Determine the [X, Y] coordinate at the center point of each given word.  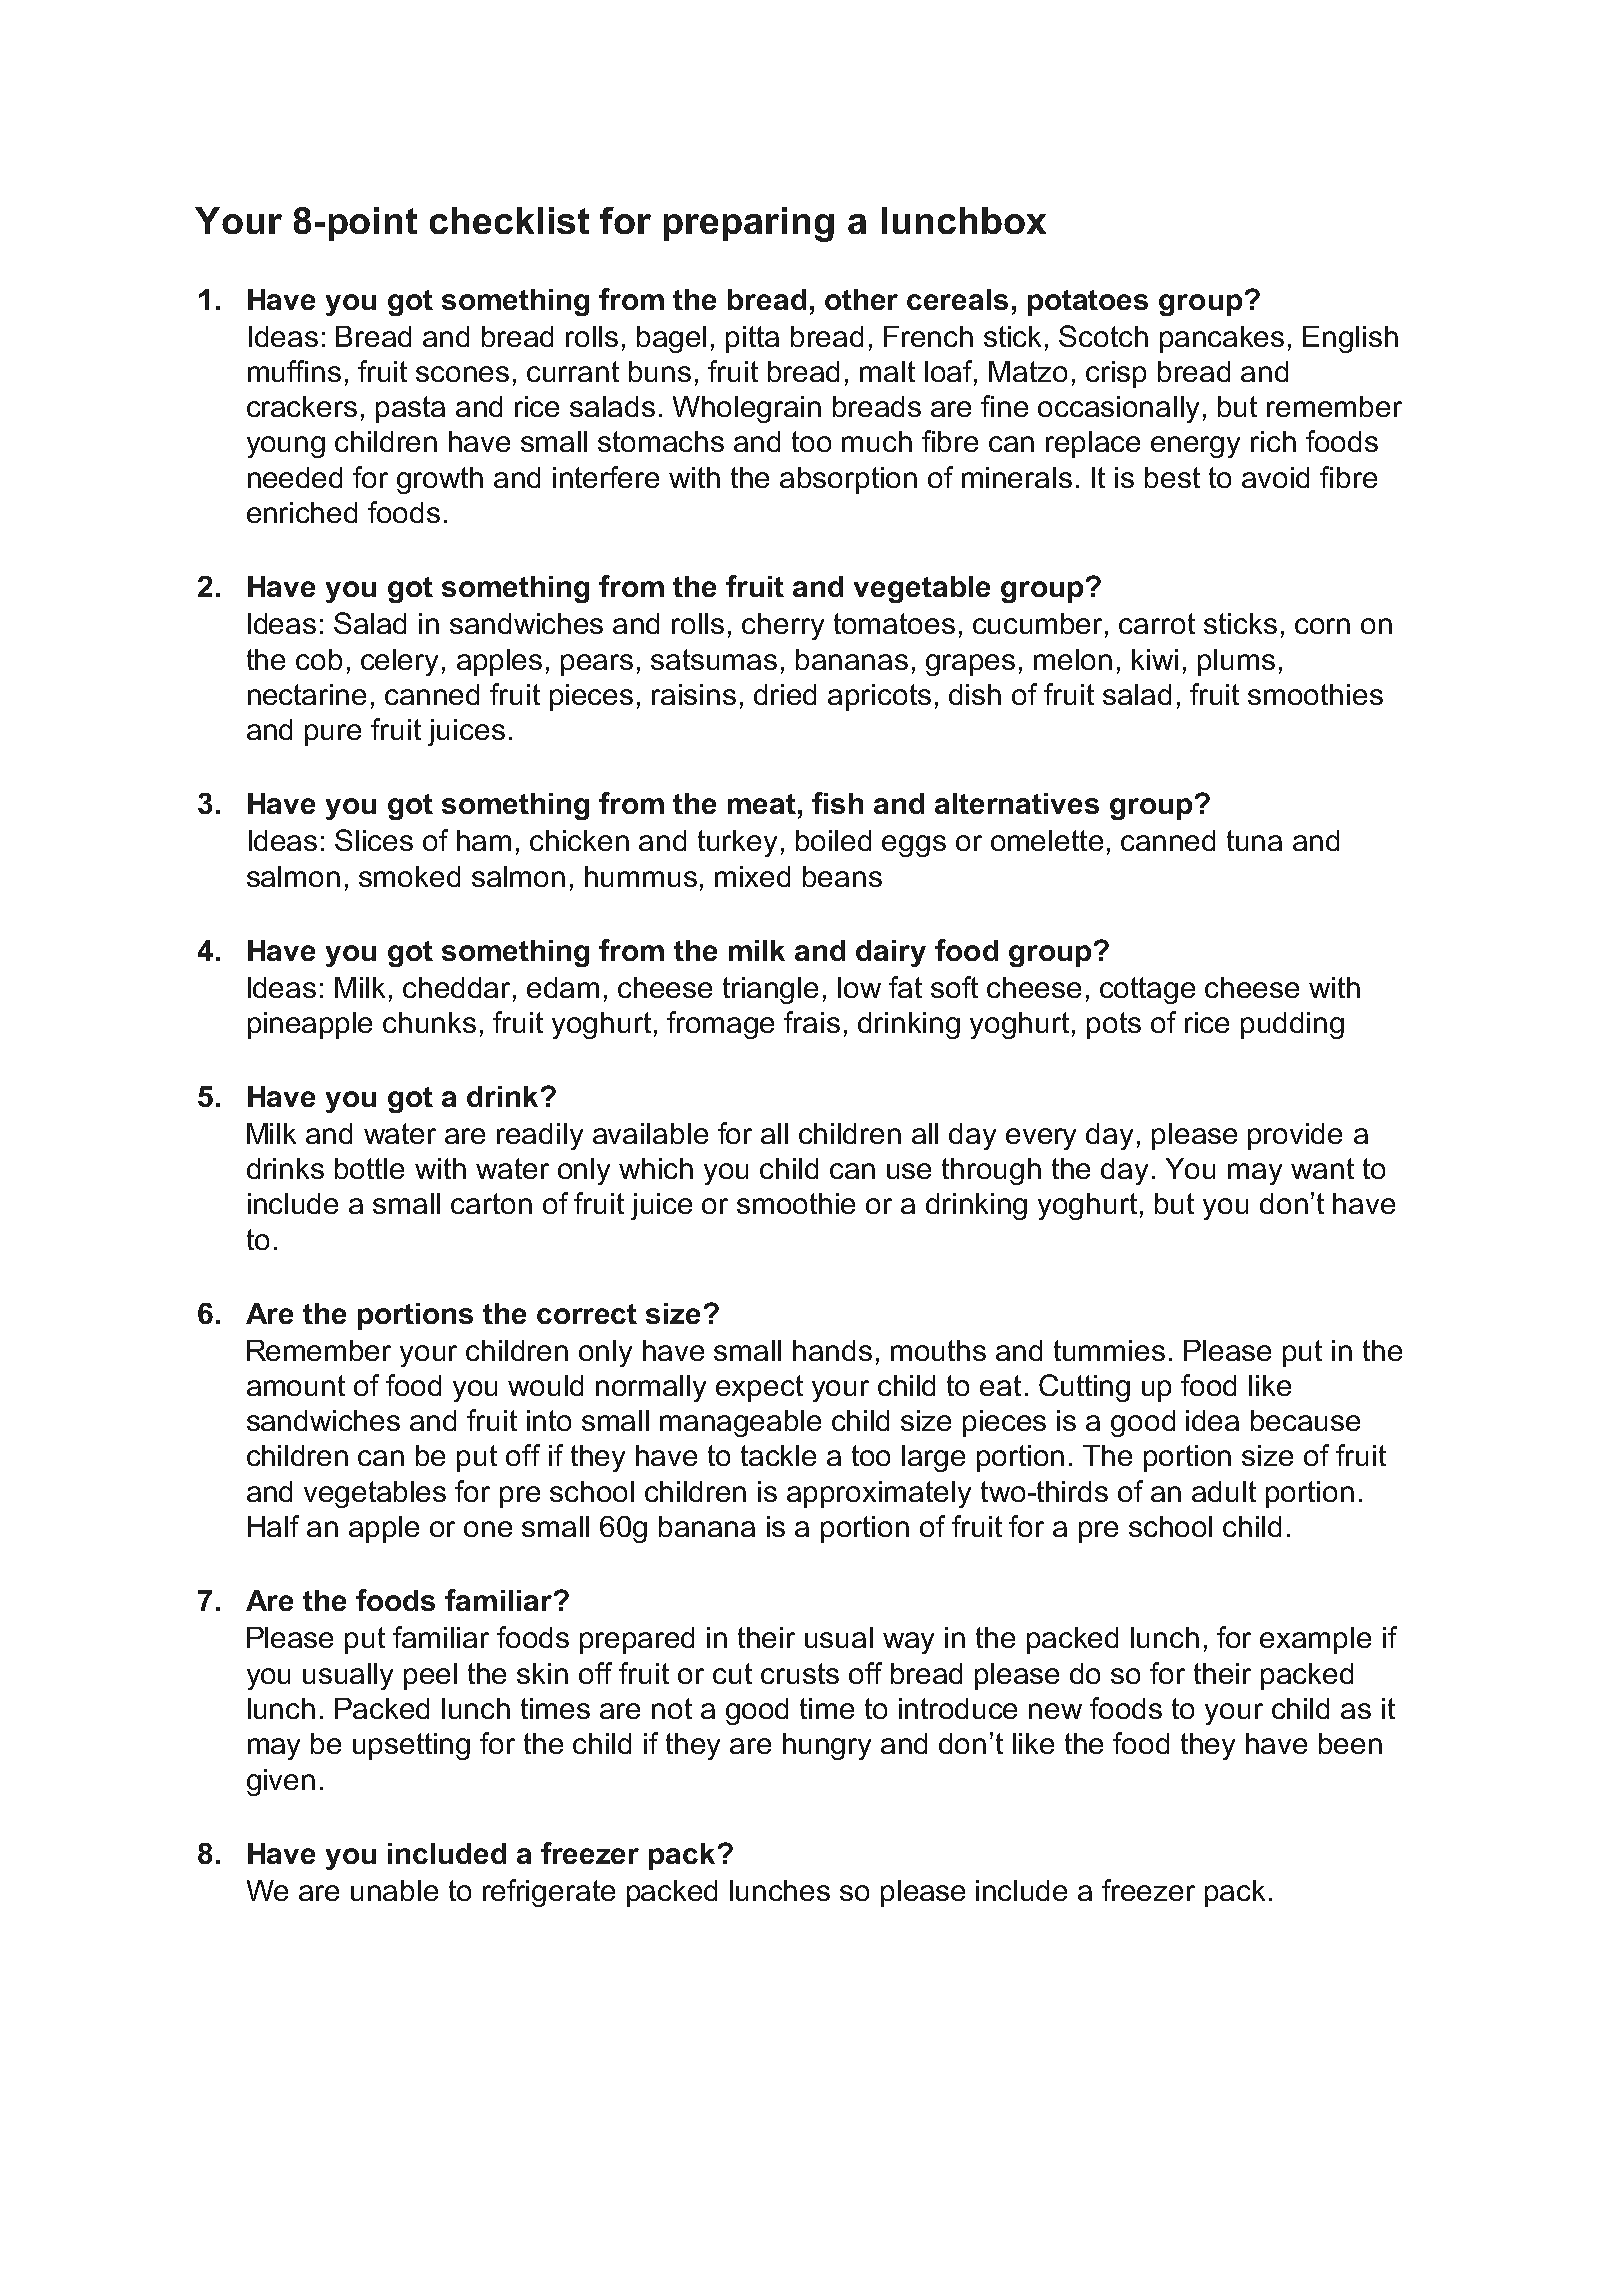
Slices [374, 840]
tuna [1254, 840]
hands [832, 1350]
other [861, 299]
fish [837, 803]
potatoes [1088, 303]
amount [296, 1385]
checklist [509, 220]
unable [394, 1890]
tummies [1109, 1350]
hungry [827, 1746]
